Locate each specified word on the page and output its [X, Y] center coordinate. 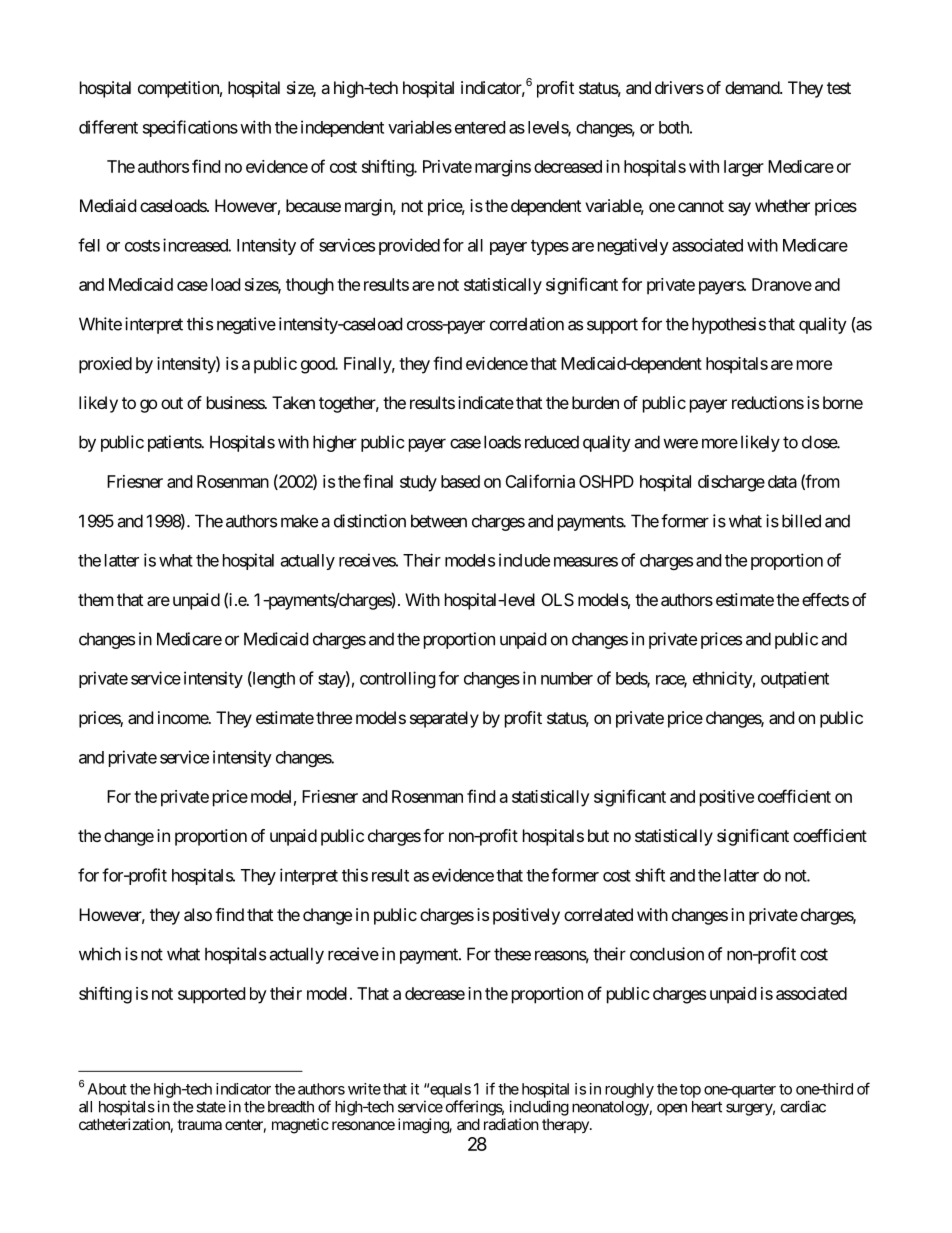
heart [707, 1107]
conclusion [667, 954]
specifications [190, 128]
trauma [199, 1124]
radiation [511, 1124]
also [198, 914]
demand [753, 87]
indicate [486, 402]
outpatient [795, 679]
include [524, 560]
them [96, 599]
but [598, 835]
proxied [105, 365]
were [680, 443]
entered [480, 127]
